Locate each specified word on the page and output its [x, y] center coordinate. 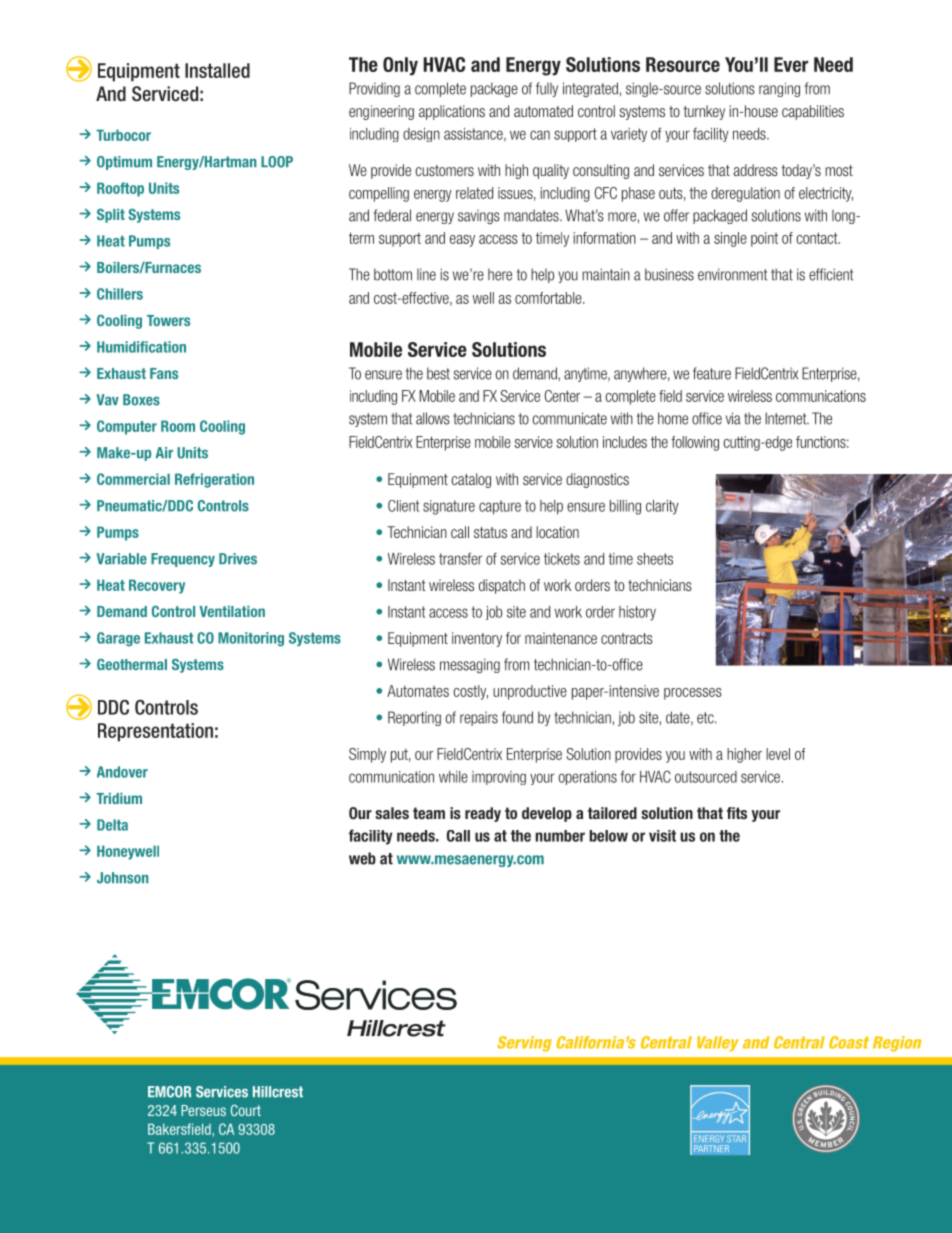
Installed [217, 70]
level [778, 754]
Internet [787, 418]
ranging [779, 89]
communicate [569, 418]
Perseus [203, 1110]
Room [178, 426]
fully [547, 89]
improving [499, 778]
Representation [155, 732]
